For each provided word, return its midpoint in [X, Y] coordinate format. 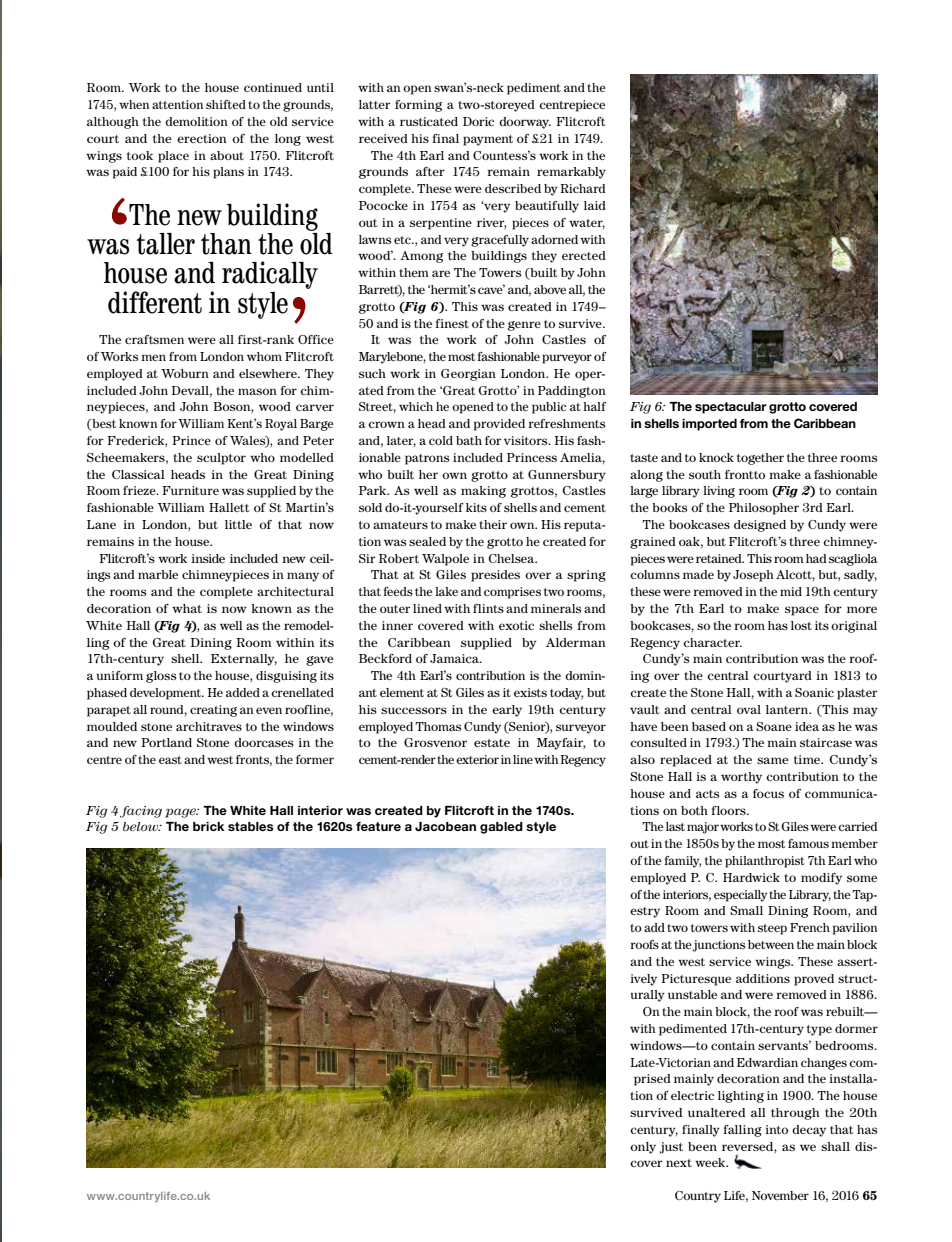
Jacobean [445, 827]
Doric [478, 121]
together [760, 459]
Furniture [190, 490]
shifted [226, 104]
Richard [582, 188]
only [643, 1148]
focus [768, 793]
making [483, 492]
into [776, 1129]
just [671, 1148]
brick [209, 826]
